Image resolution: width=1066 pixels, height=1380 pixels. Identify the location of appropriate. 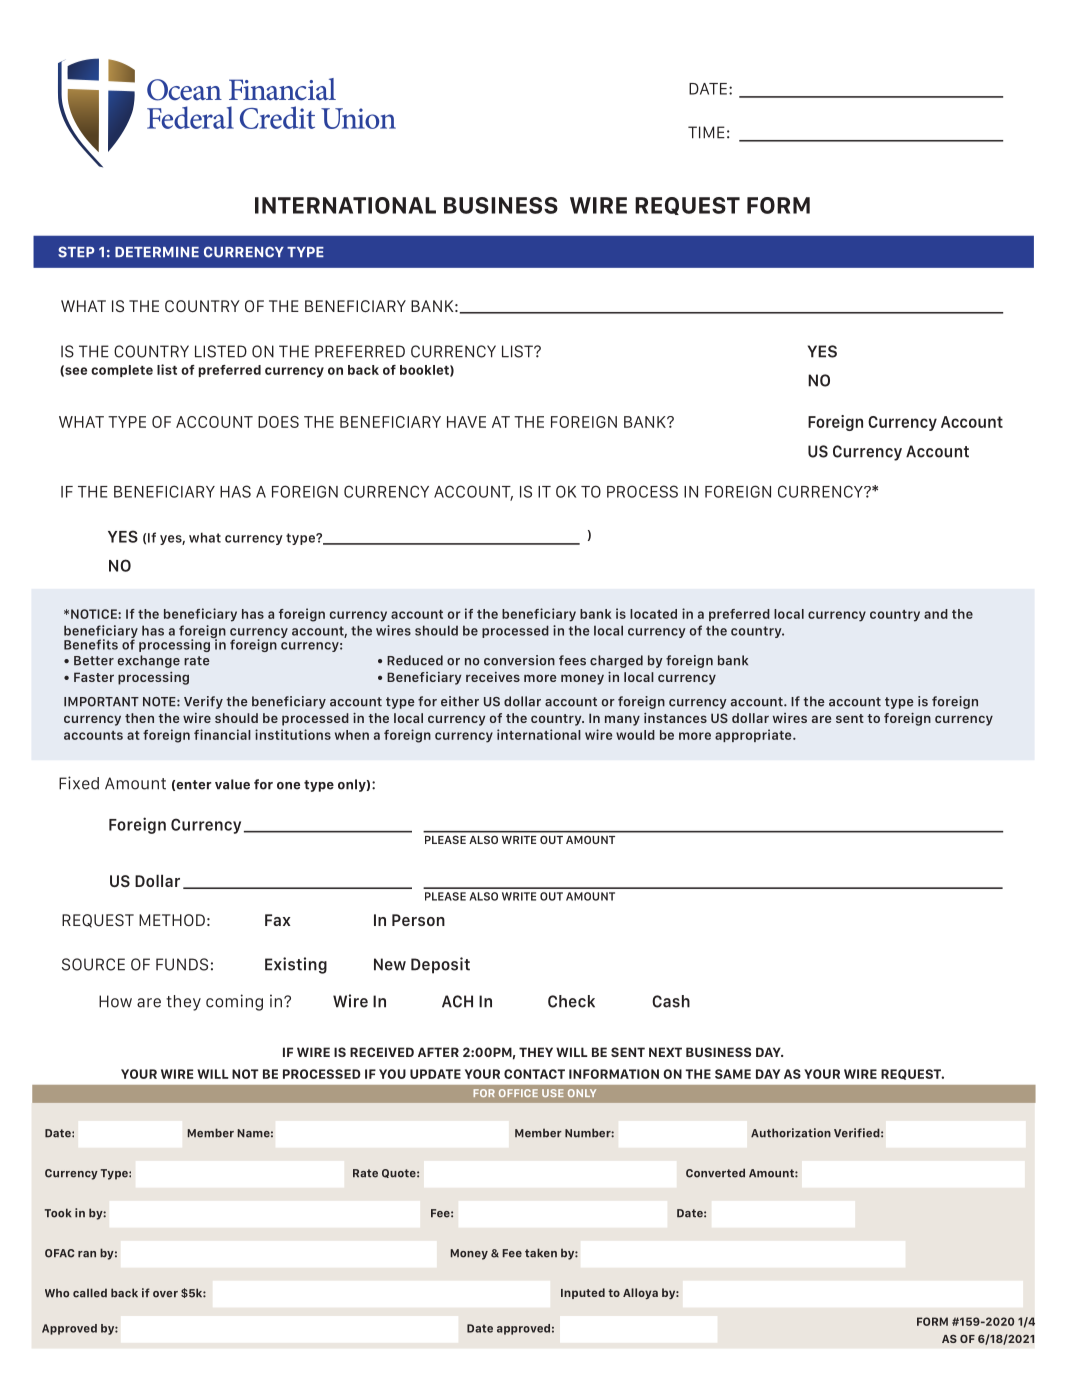
(754, 735).
